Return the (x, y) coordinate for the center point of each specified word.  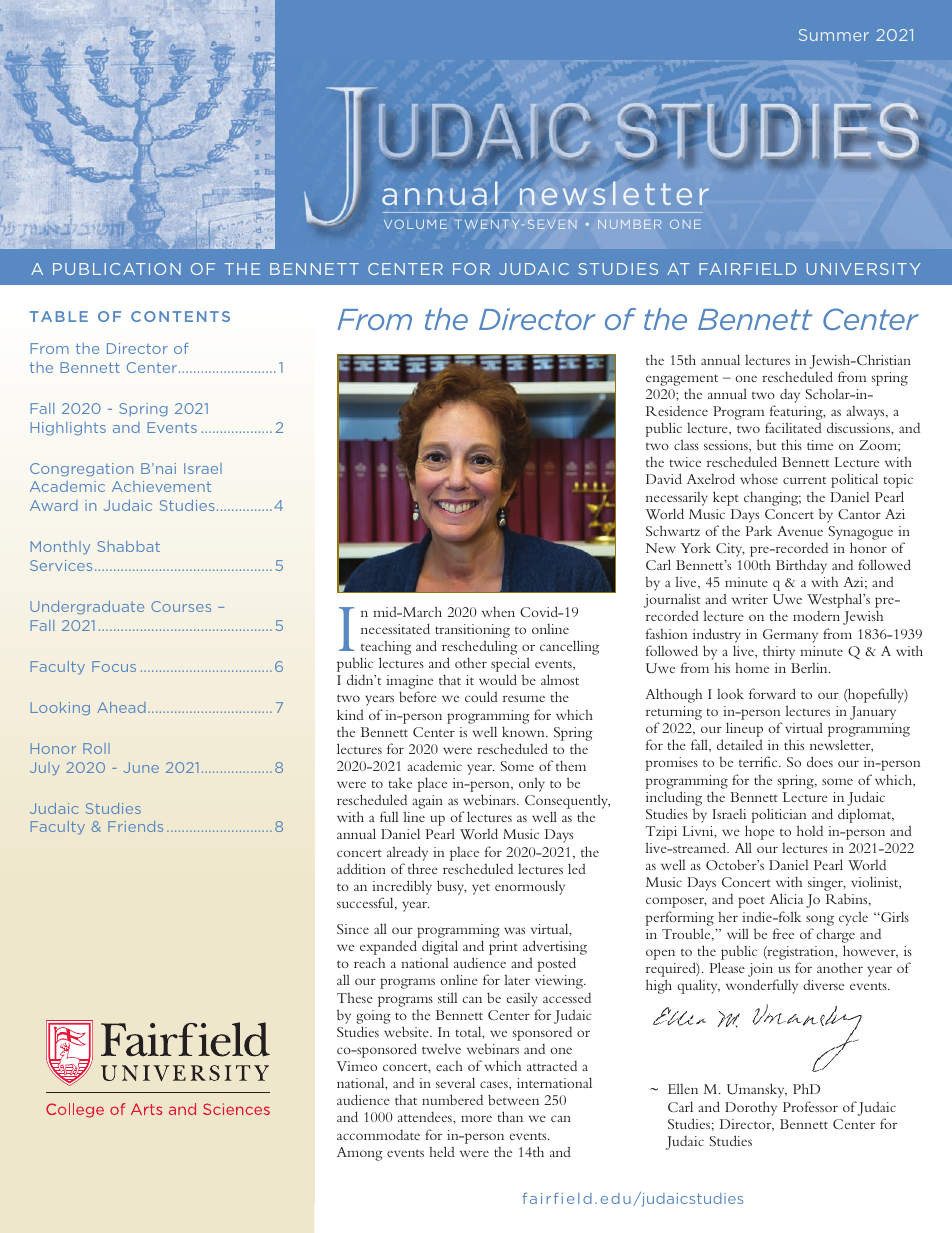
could (481, 696)
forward (772, 693)
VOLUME (415, 224)
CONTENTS (180, 316)
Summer (834, 35)
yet (481, 889)
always (866, 413)
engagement (682, 380)
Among (360, 1154)
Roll (96, 748)
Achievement (161, 486)
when (498, 611)
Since (353, 929)
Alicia (786, 898)
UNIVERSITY (863, 269)
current (804, 480)
